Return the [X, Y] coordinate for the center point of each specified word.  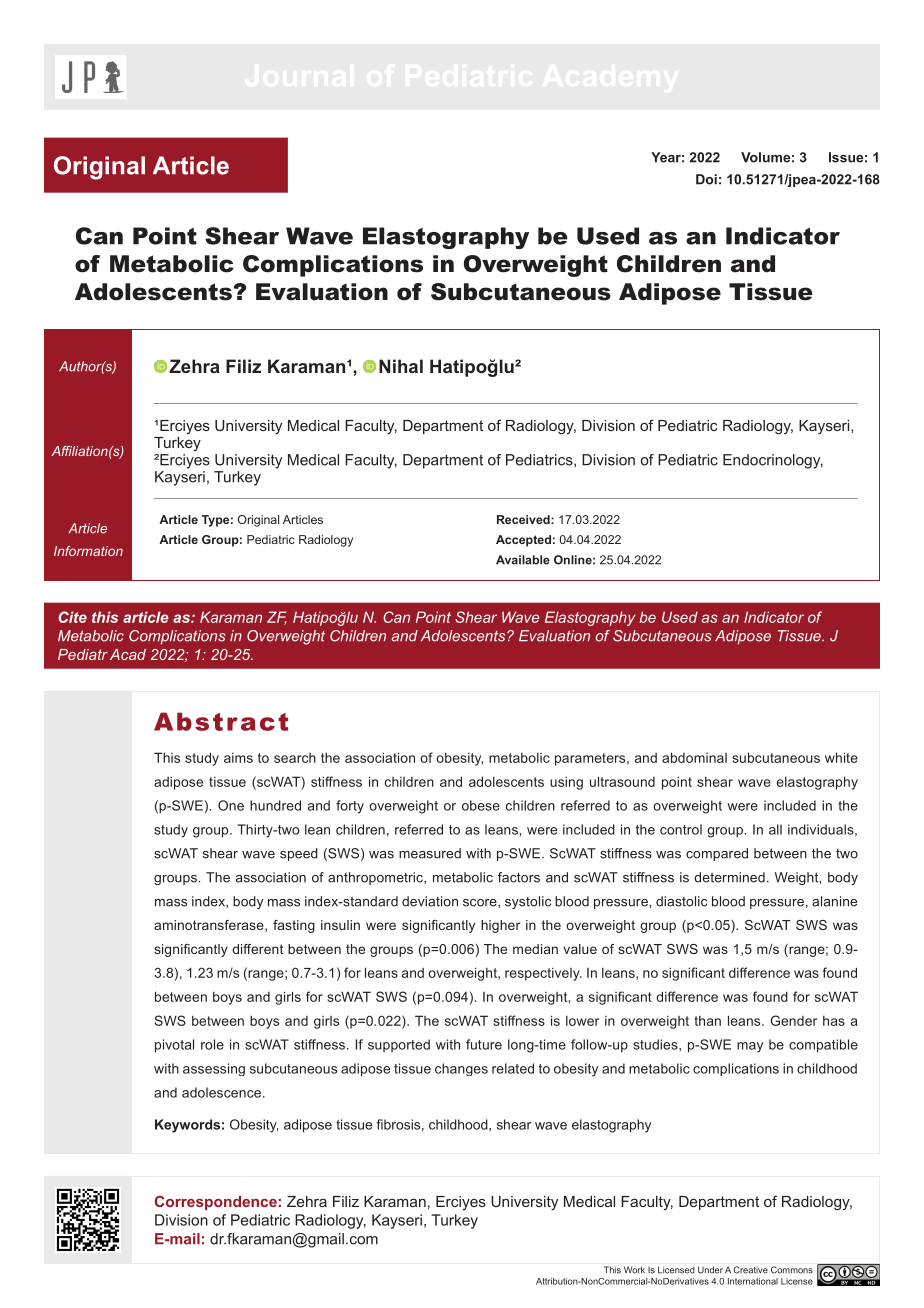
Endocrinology [773, 461]
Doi [706, 179]
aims [238, 757]
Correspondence [216, 1202]
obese [481, 805]
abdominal [694, 757]
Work [634, 1270]
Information [88, 551]
